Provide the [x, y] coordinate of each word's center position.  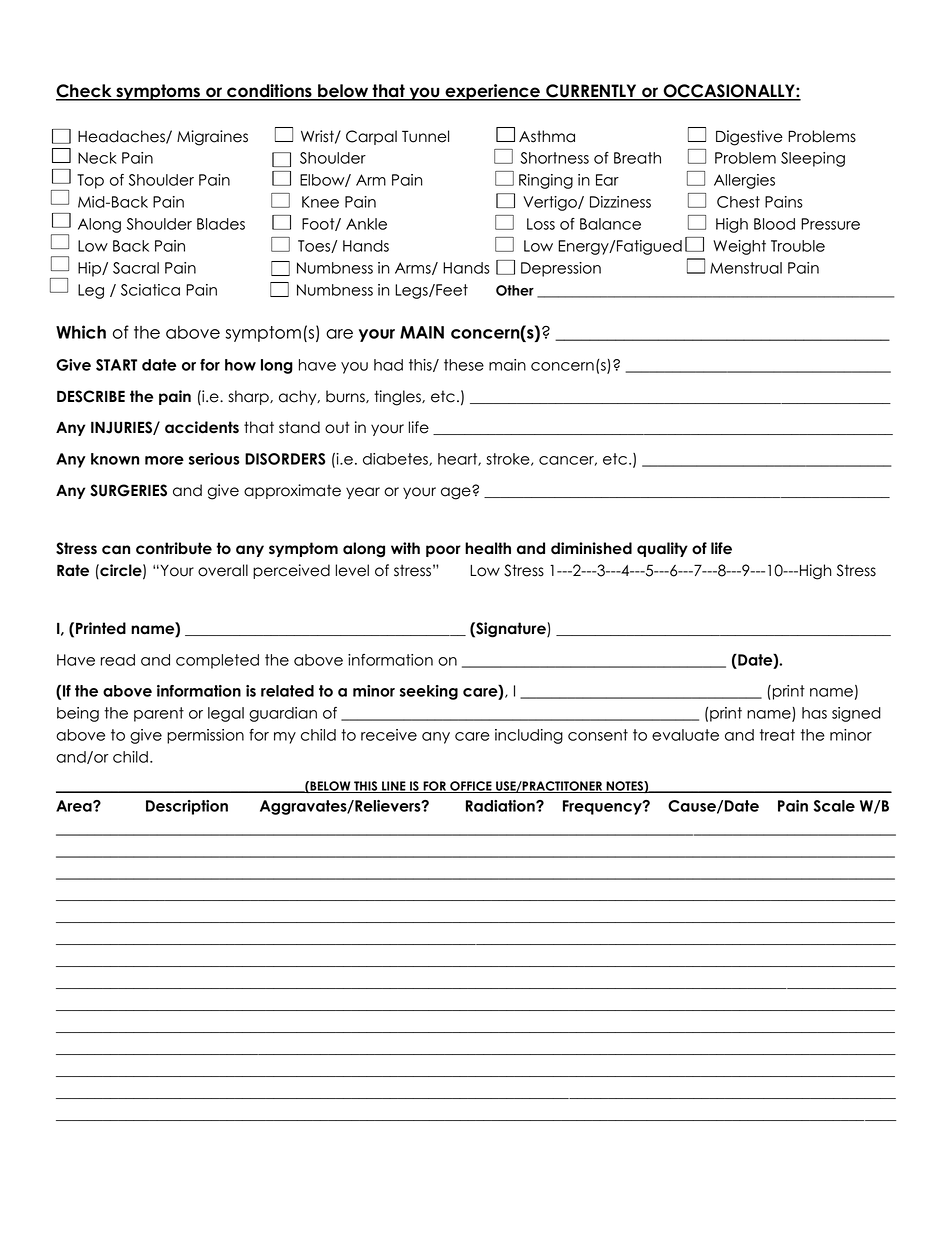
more [164, 460]
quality [662, 549]
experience [493, 92]
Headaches [122, 137]
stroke [509, 459]
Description [187, 807]
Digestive [749, 138]
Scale [834, 806]
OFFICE [471, 787]
